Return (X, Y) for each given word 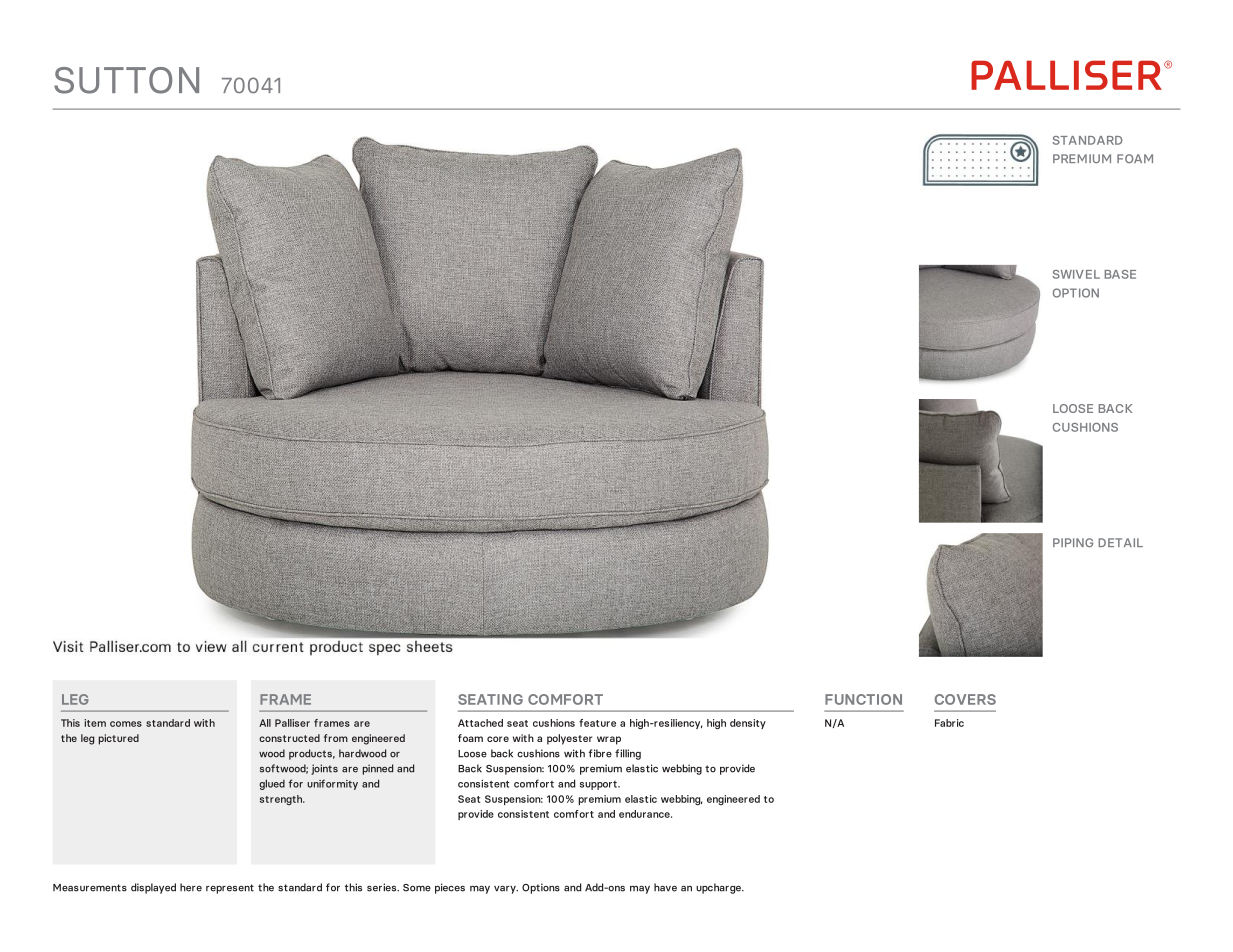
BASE (1120, 274)
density (748, 724)
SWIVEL (1076, 274)
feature (597, 723)
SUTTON (126, 80)
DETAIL (1120, 542)
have (665, 887)
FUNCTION (863, 699)
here (191, 887)
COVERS (965, 699)
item (95, 723)
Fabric (949, 723)
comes (126, 724)
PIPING (1073, 542)
